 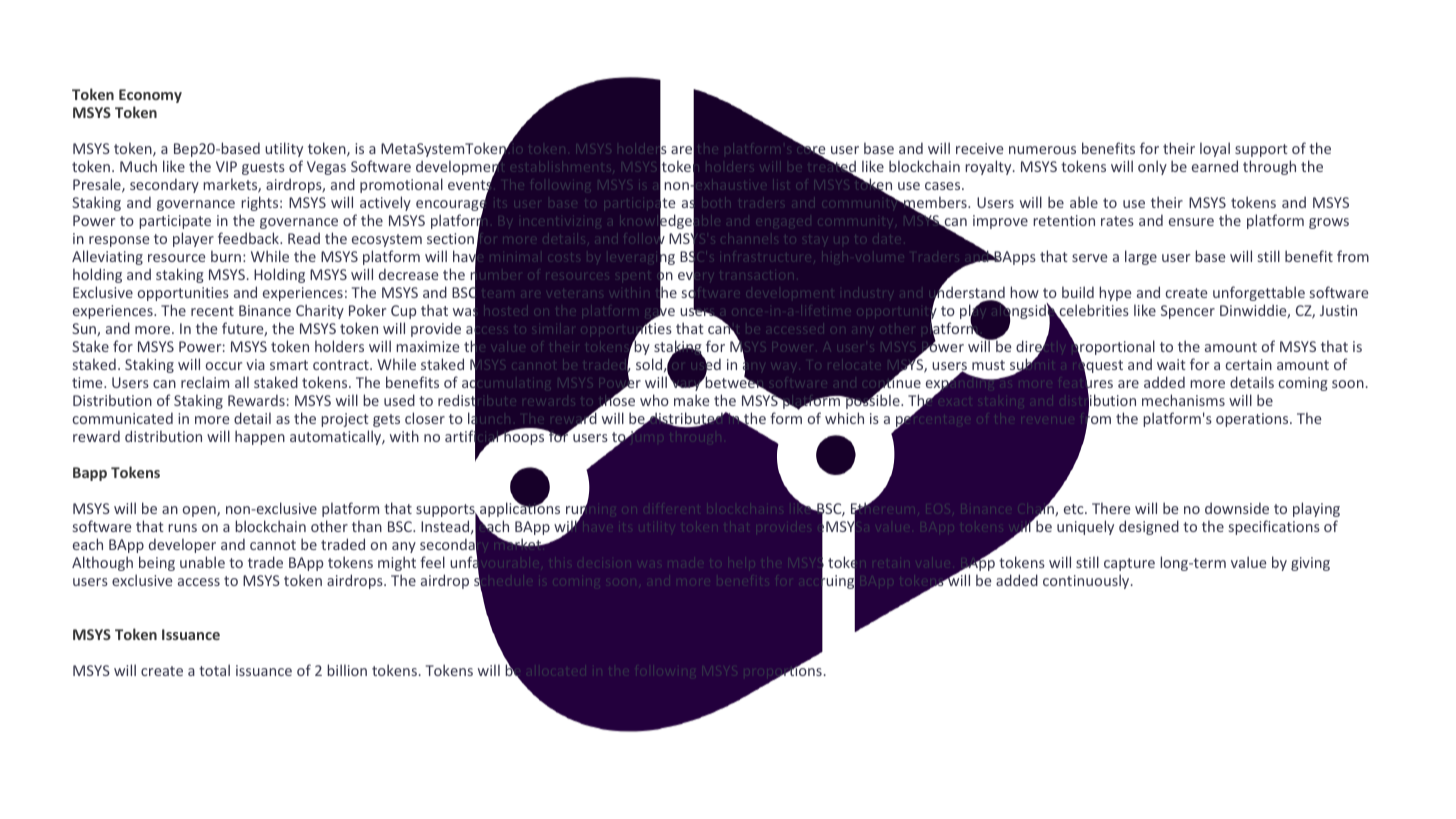 I want to click on maximize, so click(x=428, y=346).
